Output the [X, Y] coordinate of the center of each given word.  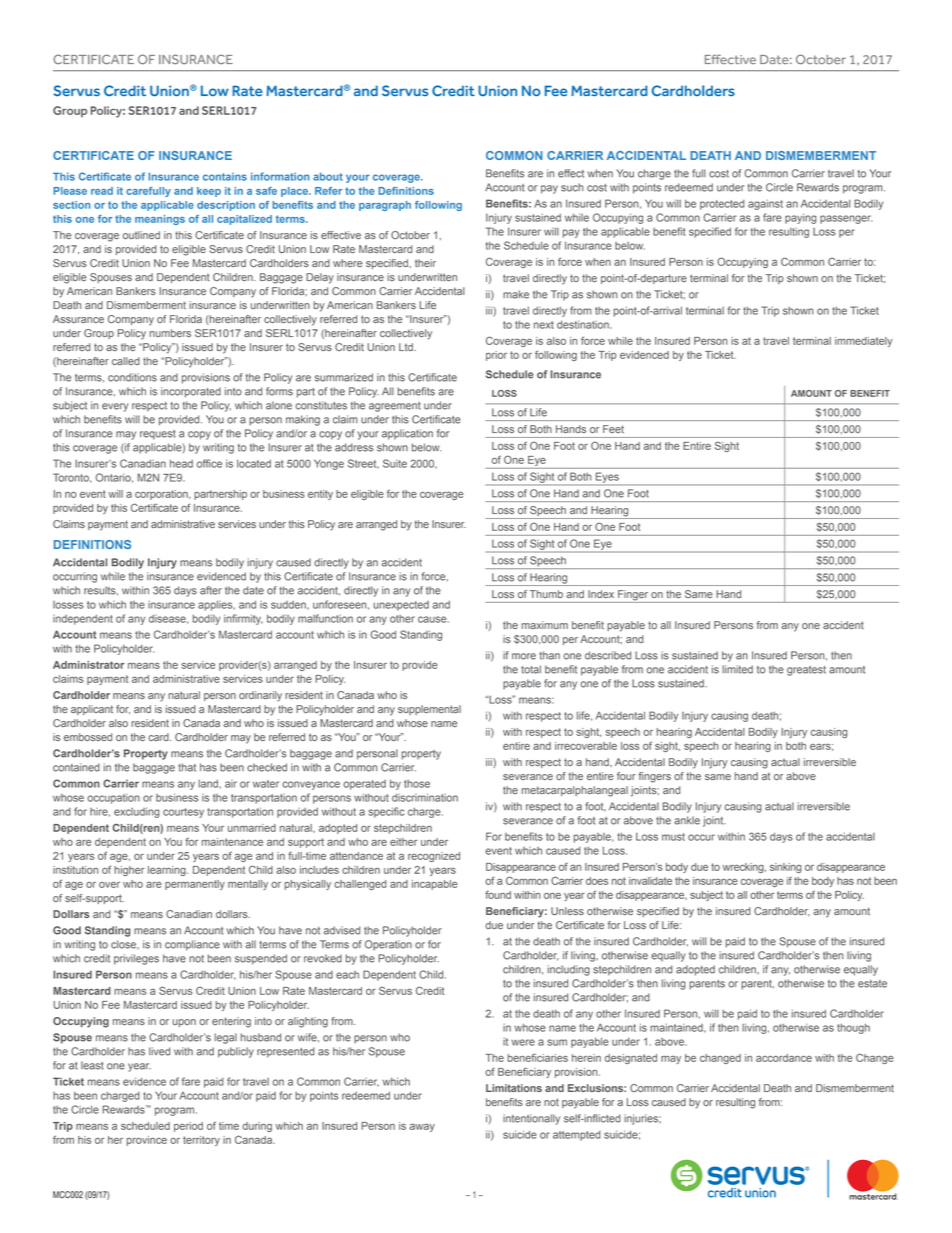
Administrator [88, 665]
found [498, 894]
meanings [160, 220]
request [157, 435]
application [407, 434]
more [524, 656]
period [188, 1127]
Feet [613, 429]
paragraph [385, 206]
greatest [806, 671]
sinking [786, 868]
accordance [784, 1058]
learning [168, 871]
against [765, 204]
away [422, 1127]
